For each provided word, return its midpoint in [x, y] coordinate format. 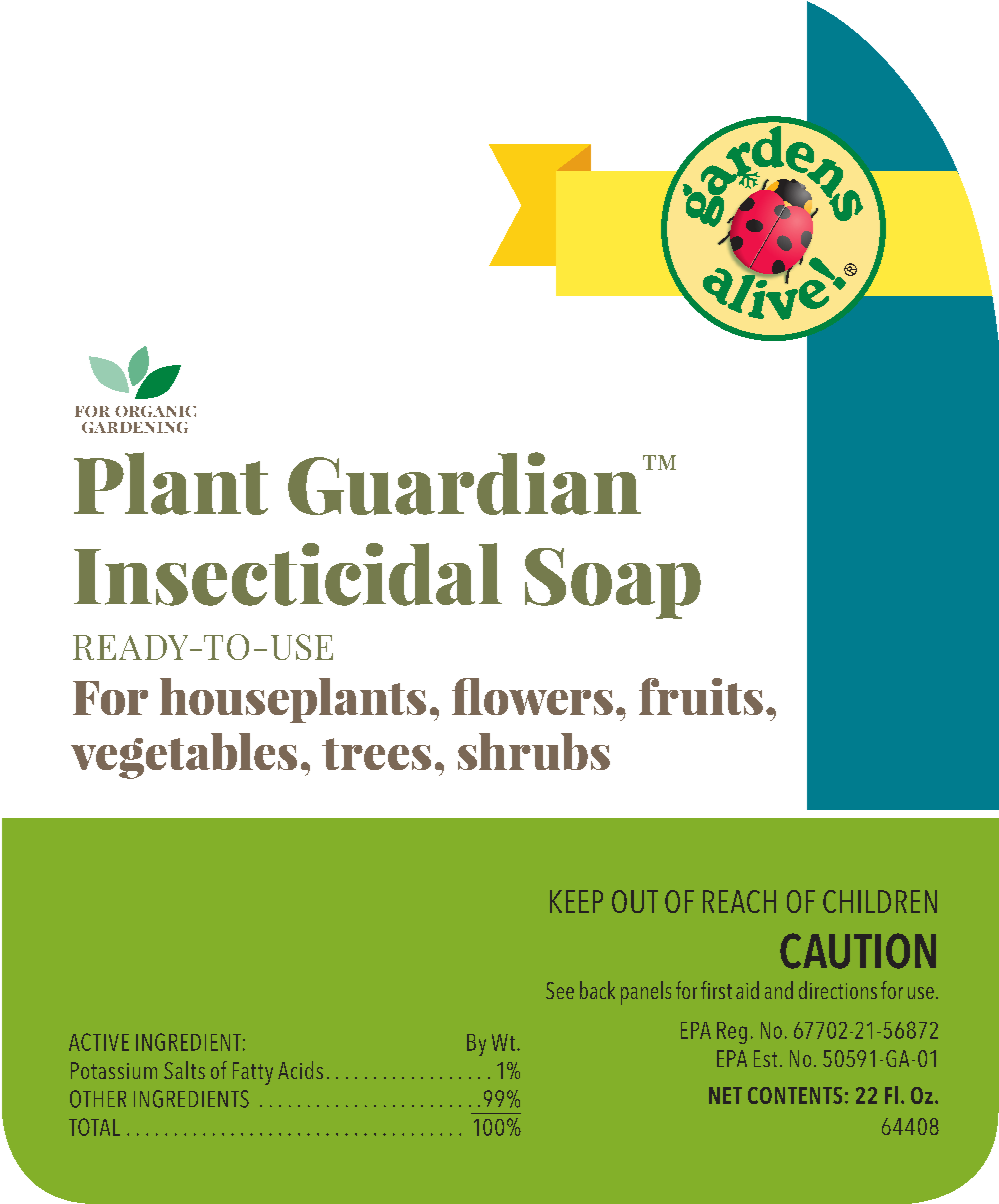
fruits [701, 696]
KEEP [576, 901]
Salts [184, 1070]
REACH [739, 901]
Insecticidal [288, 574]
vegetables [184, 756]
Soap [613, 583]
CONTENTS [795, 1095]
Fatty [253, 1073]
